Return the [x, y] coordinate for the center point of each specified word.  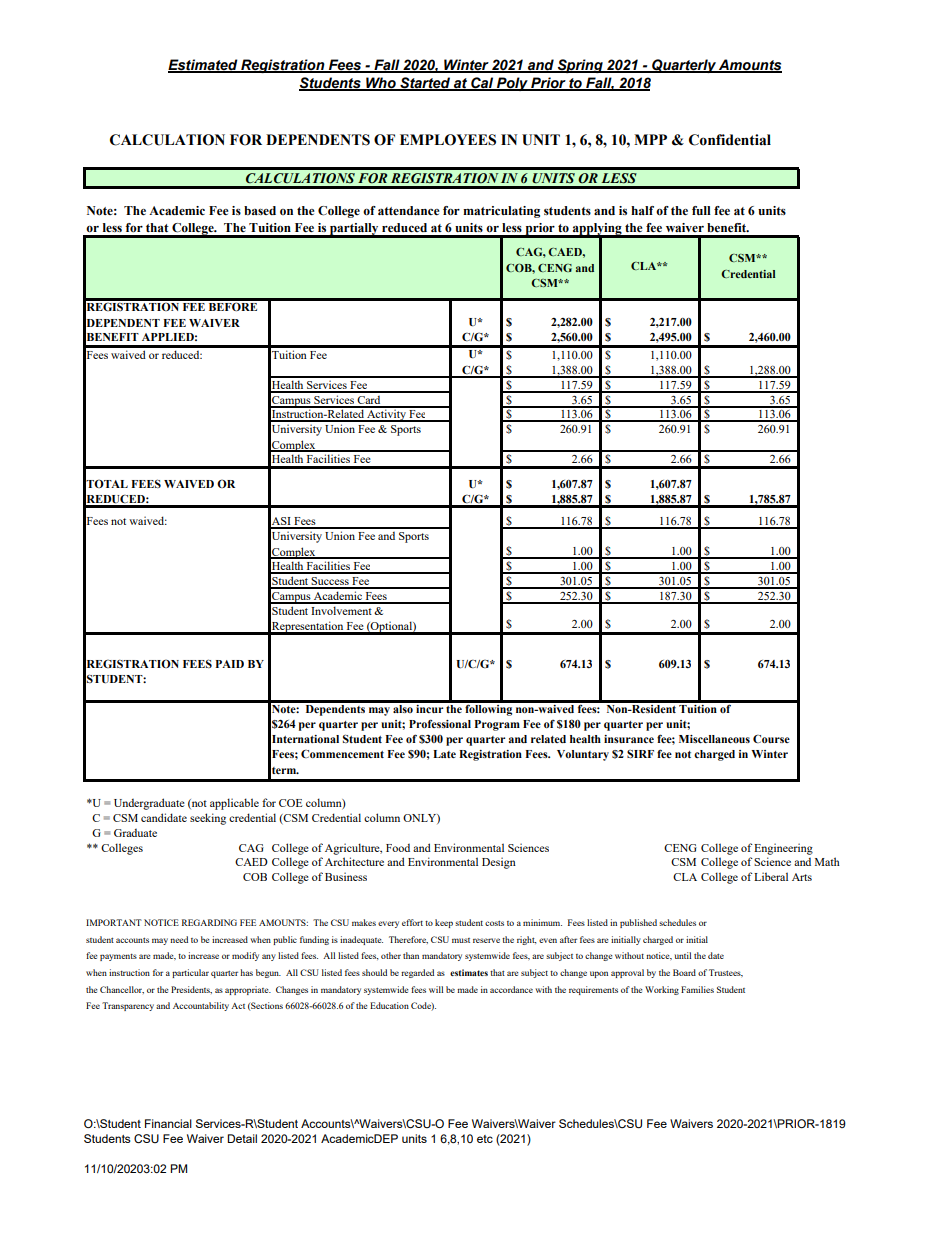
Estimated [204, 65]
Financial [168, 1123]
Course [771, 738]
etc [485, 1139]
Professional [440, 723]
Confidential [730, 140]
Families [697, 989]
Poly [512, 84]
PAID [229, 664]
